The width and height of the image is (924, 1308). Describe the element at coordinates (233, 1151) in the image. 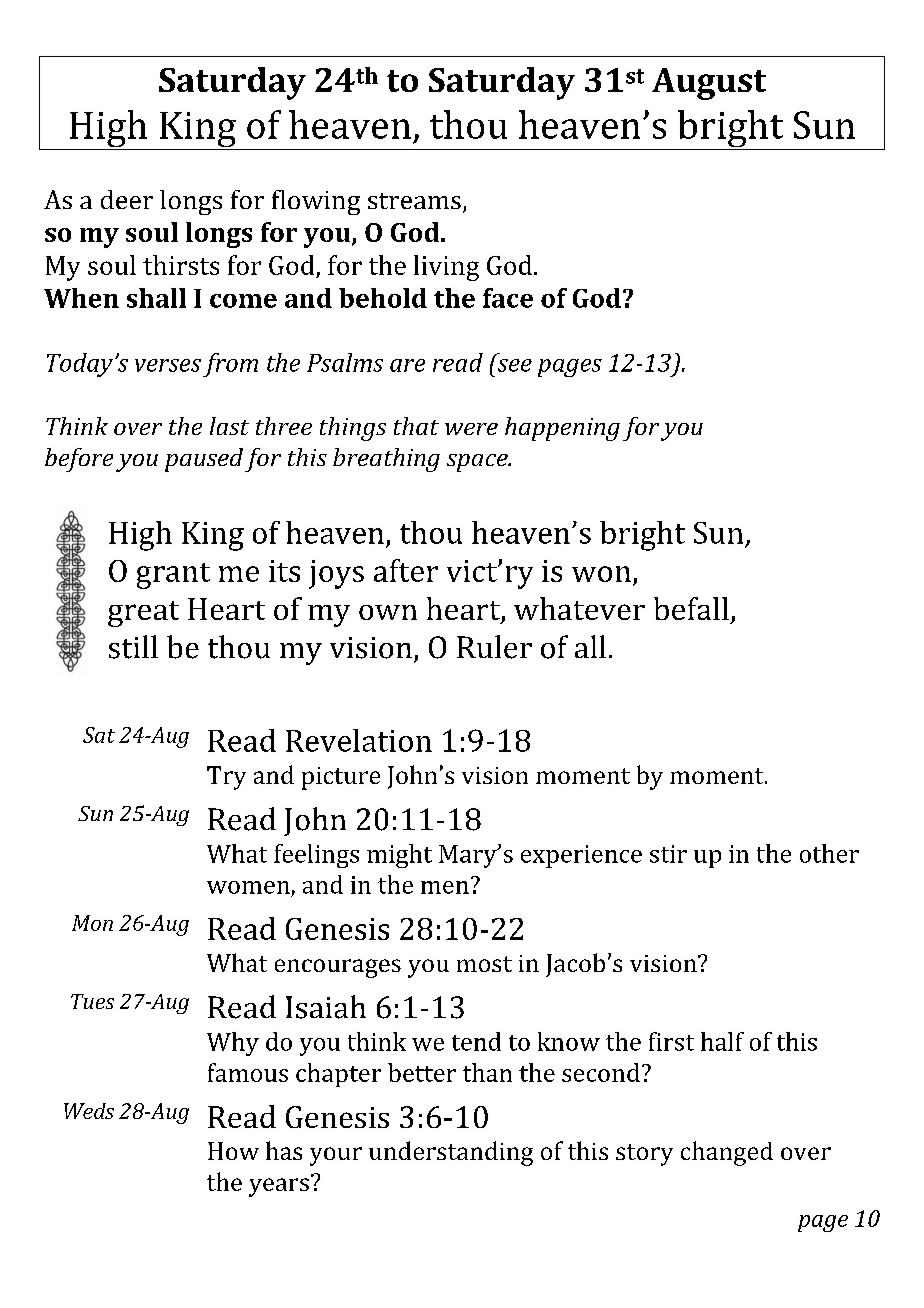

I see `How` at that location.
